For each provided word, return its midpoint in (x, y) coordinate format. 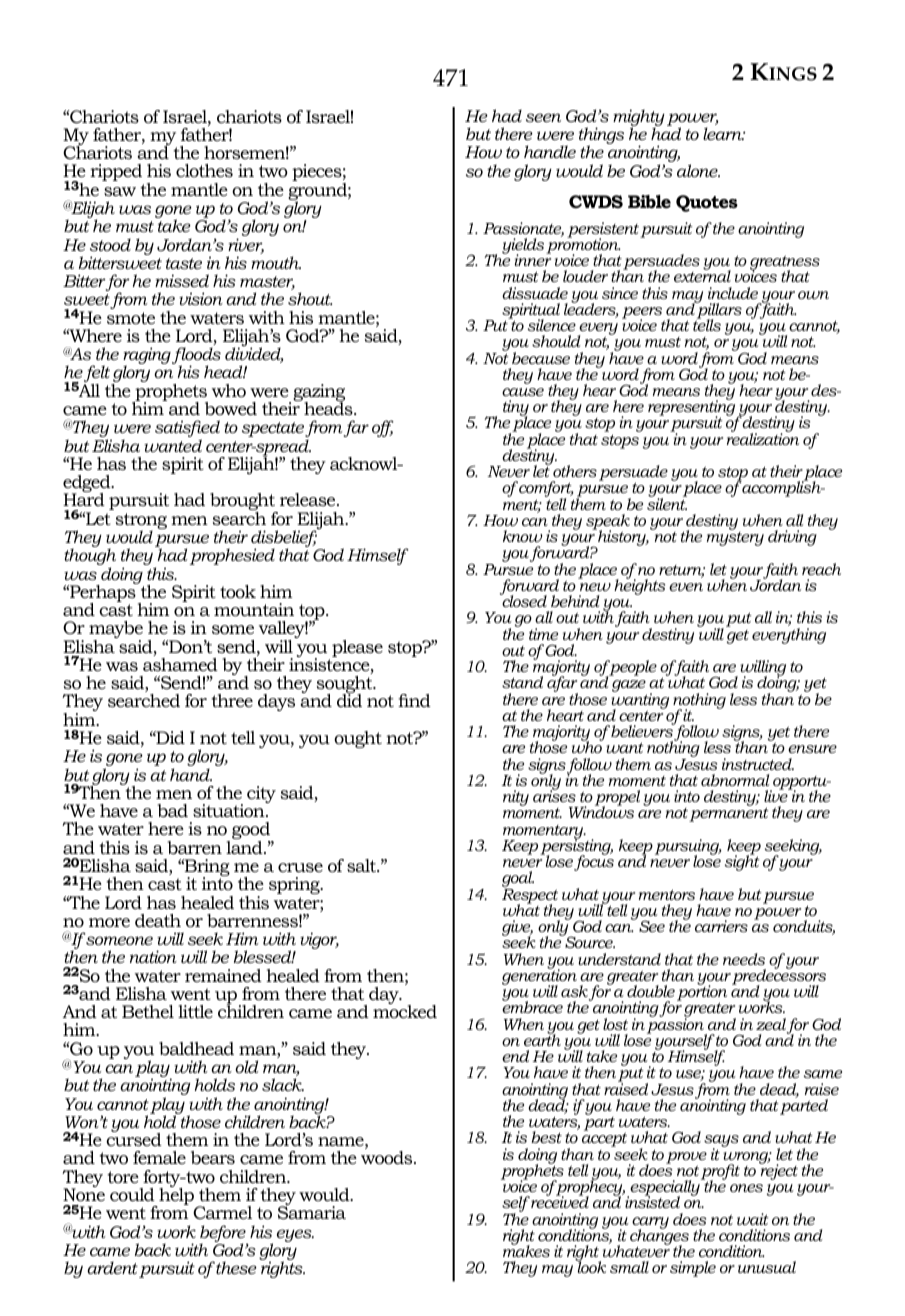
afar (562, 685)
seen (543, 117)
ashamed (180, 664)
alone (698, 170)
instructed (758, 764)
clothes (204, 170)
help (175, 1197)
